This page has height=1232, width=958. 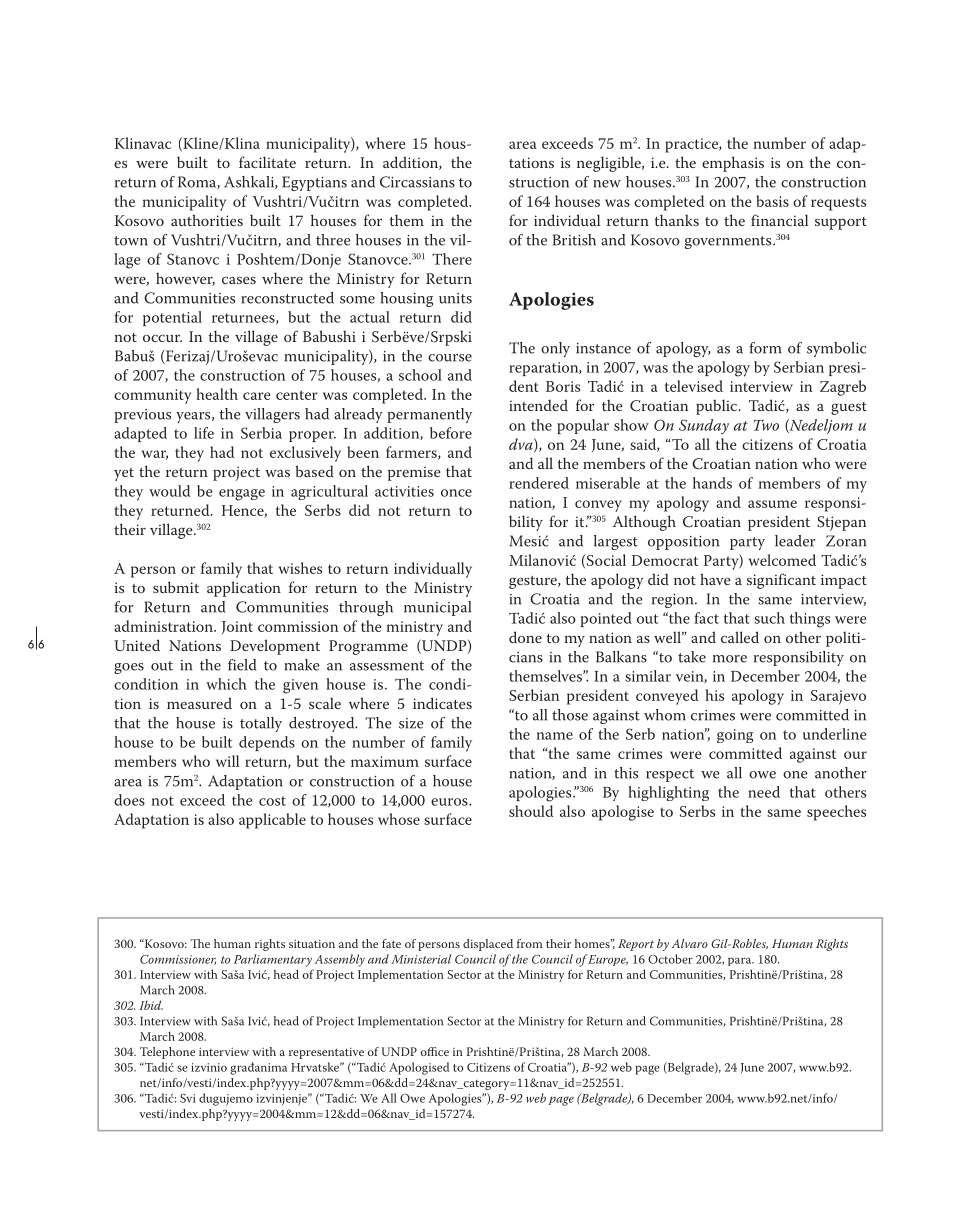 What do you see at coordinates (764, 792) in the page?
I see `need` at bounding box center [764, 792].
